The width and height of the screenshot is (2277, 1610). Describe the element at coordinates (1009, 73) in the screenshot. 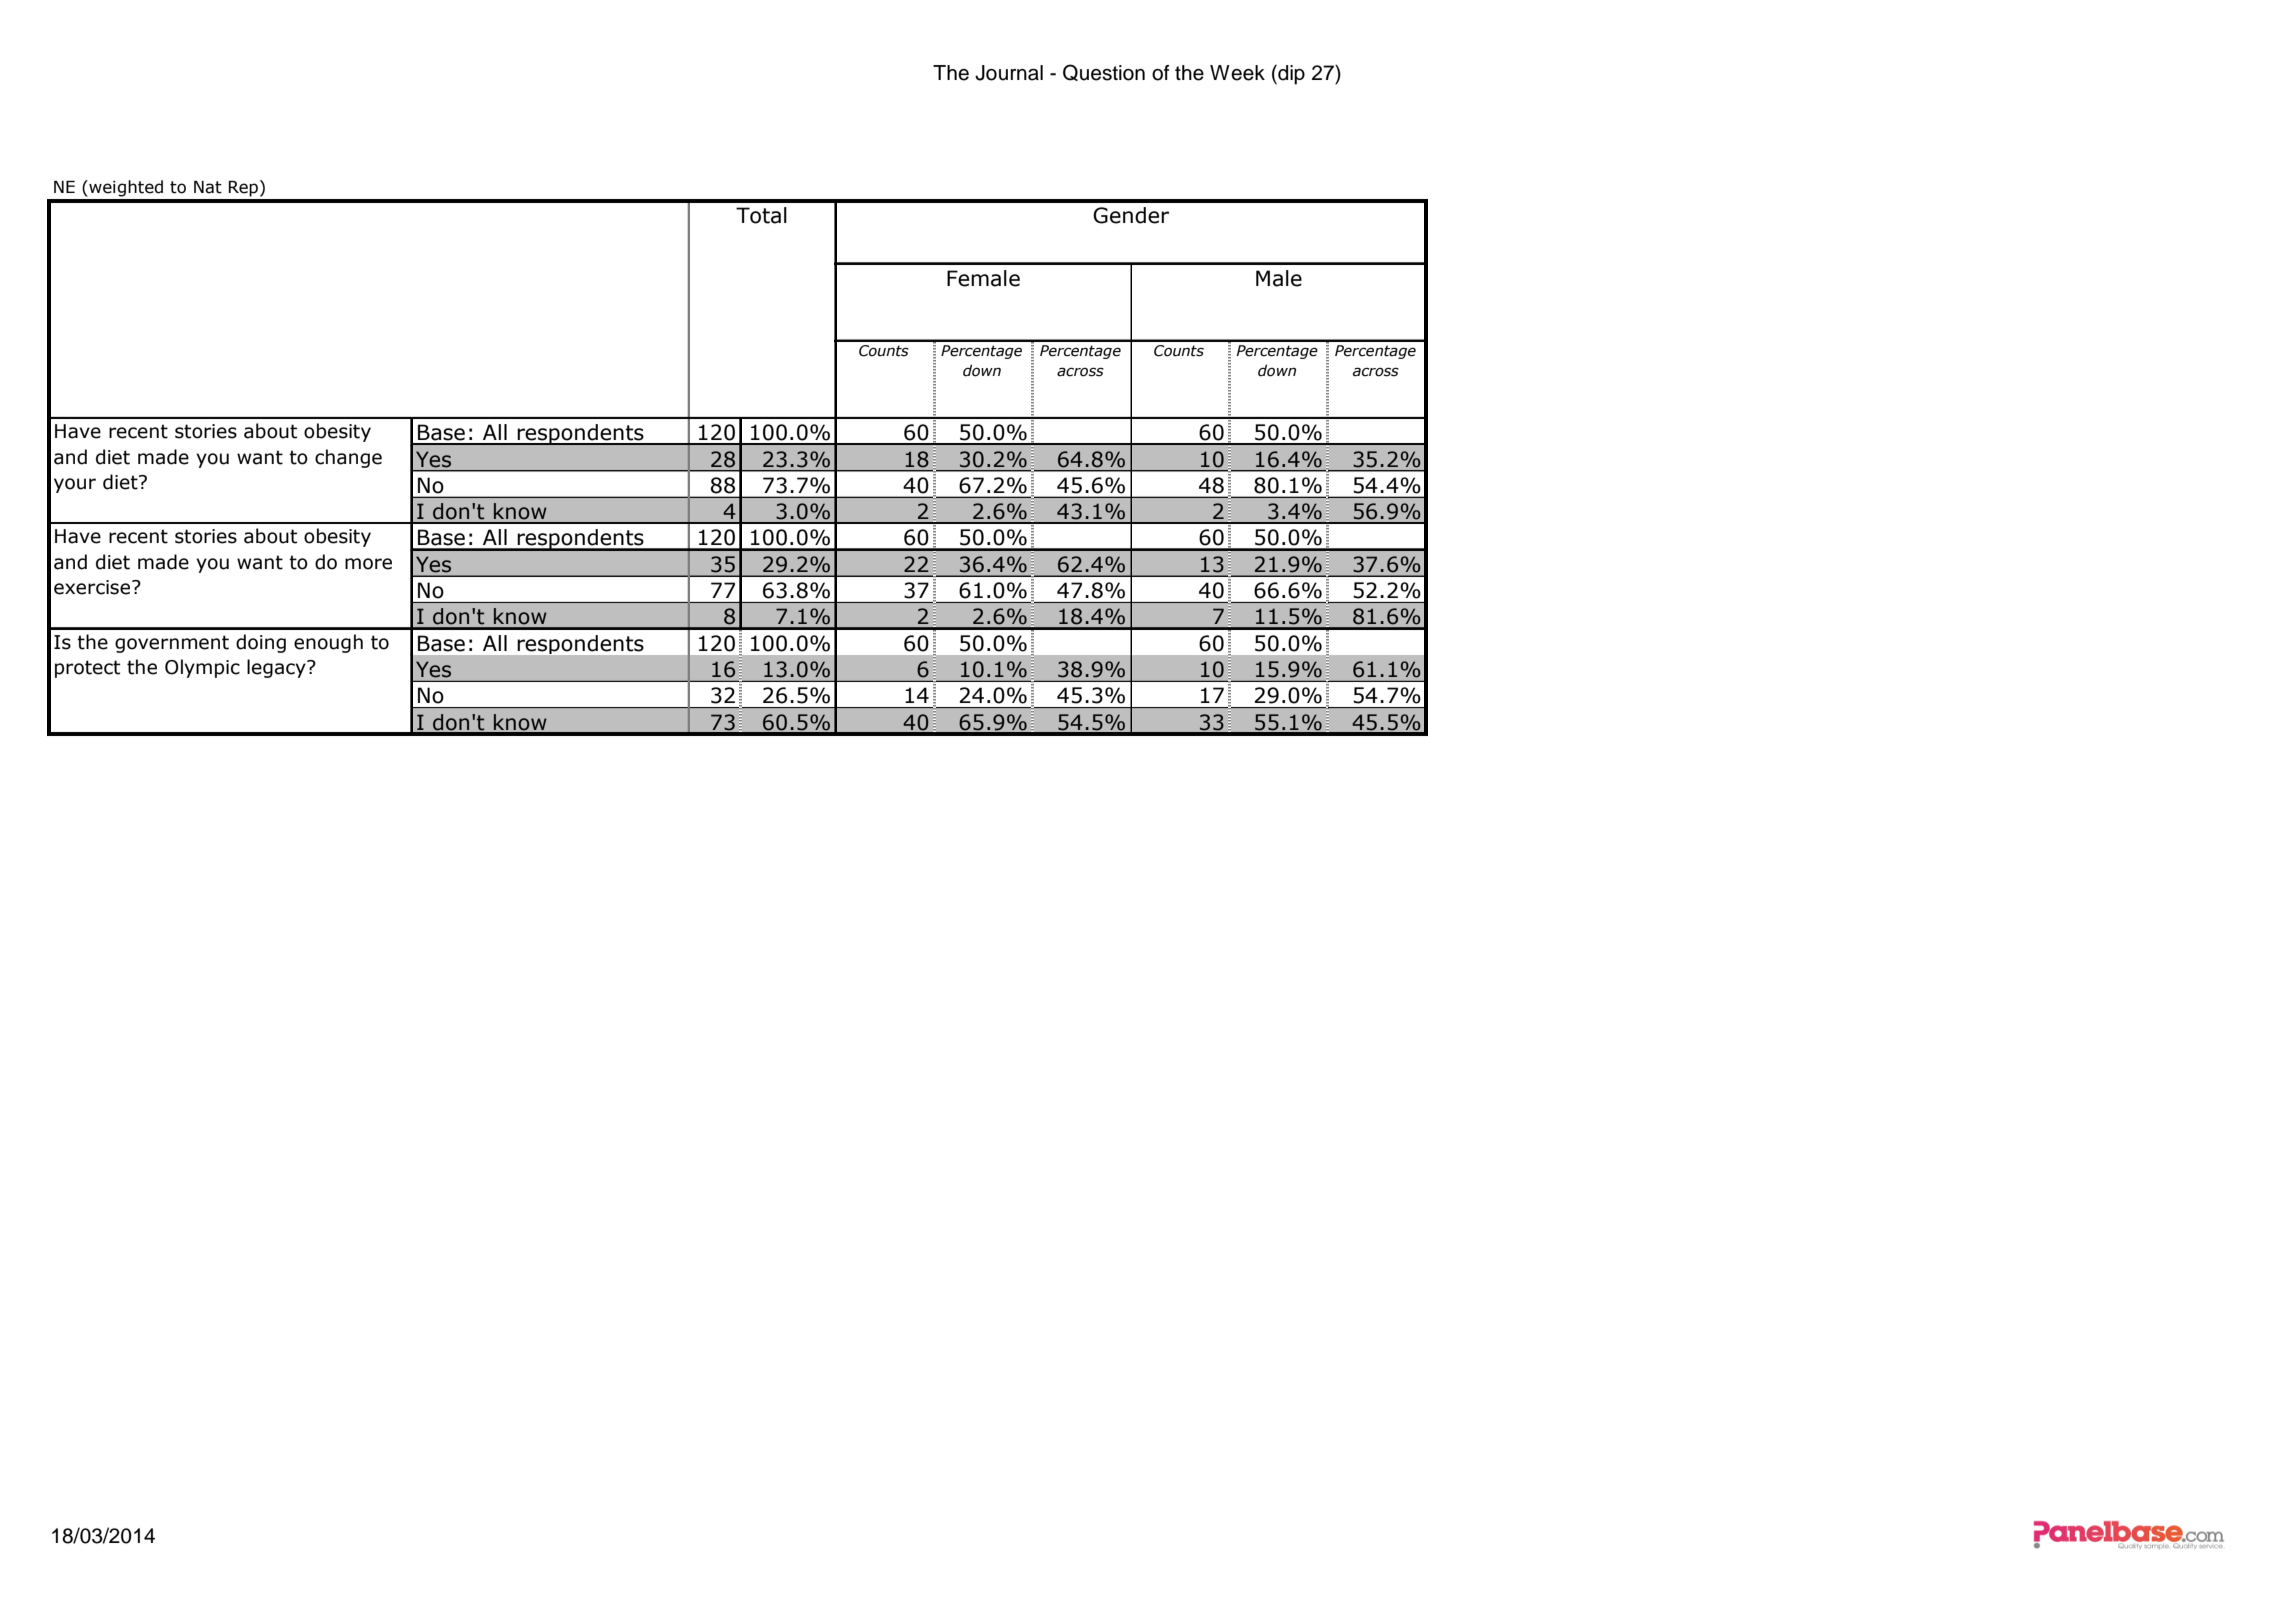

I see `Journal` at that location.
